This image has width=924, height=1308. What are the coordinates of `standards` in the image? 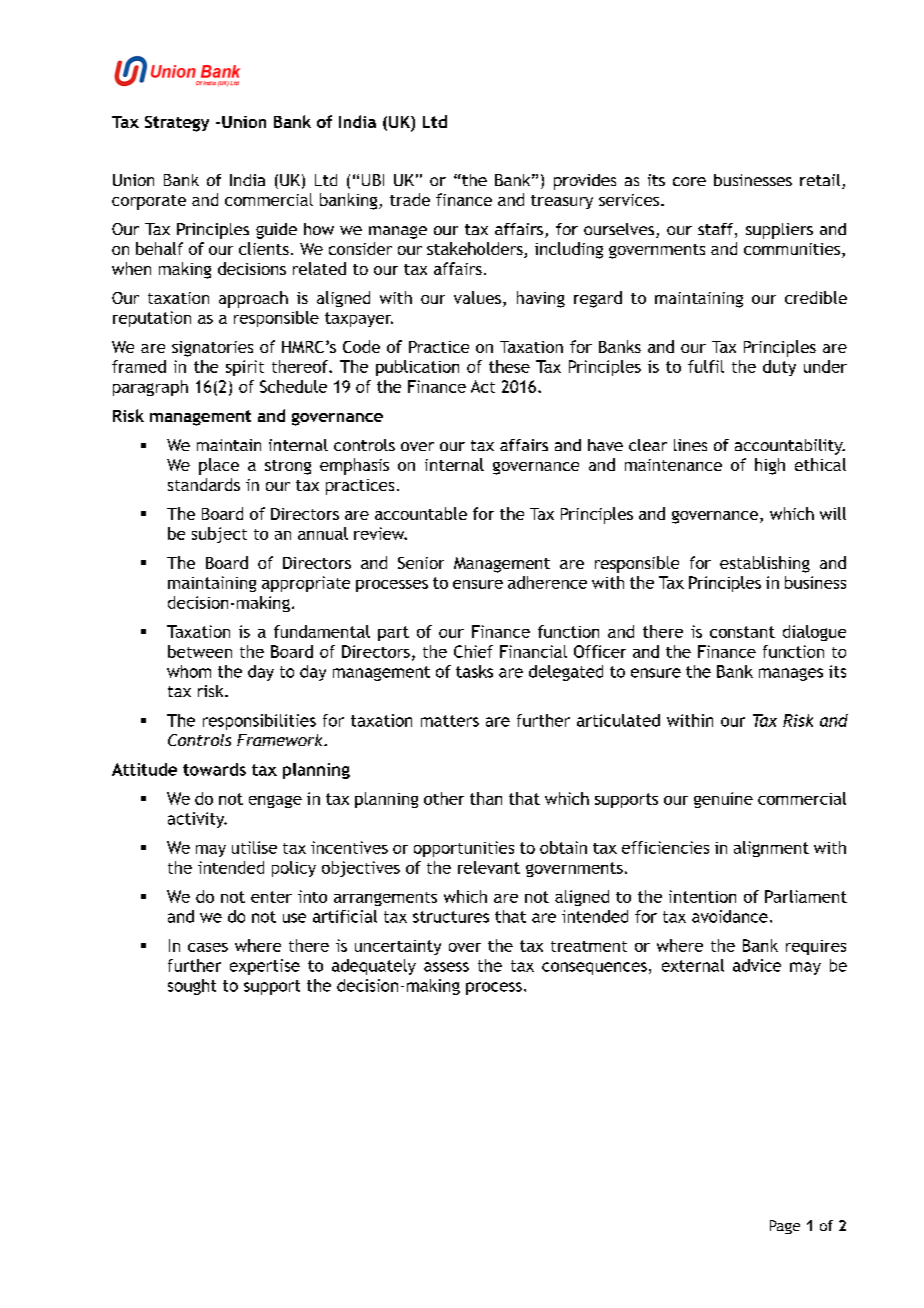 It's located at (204, 484).
